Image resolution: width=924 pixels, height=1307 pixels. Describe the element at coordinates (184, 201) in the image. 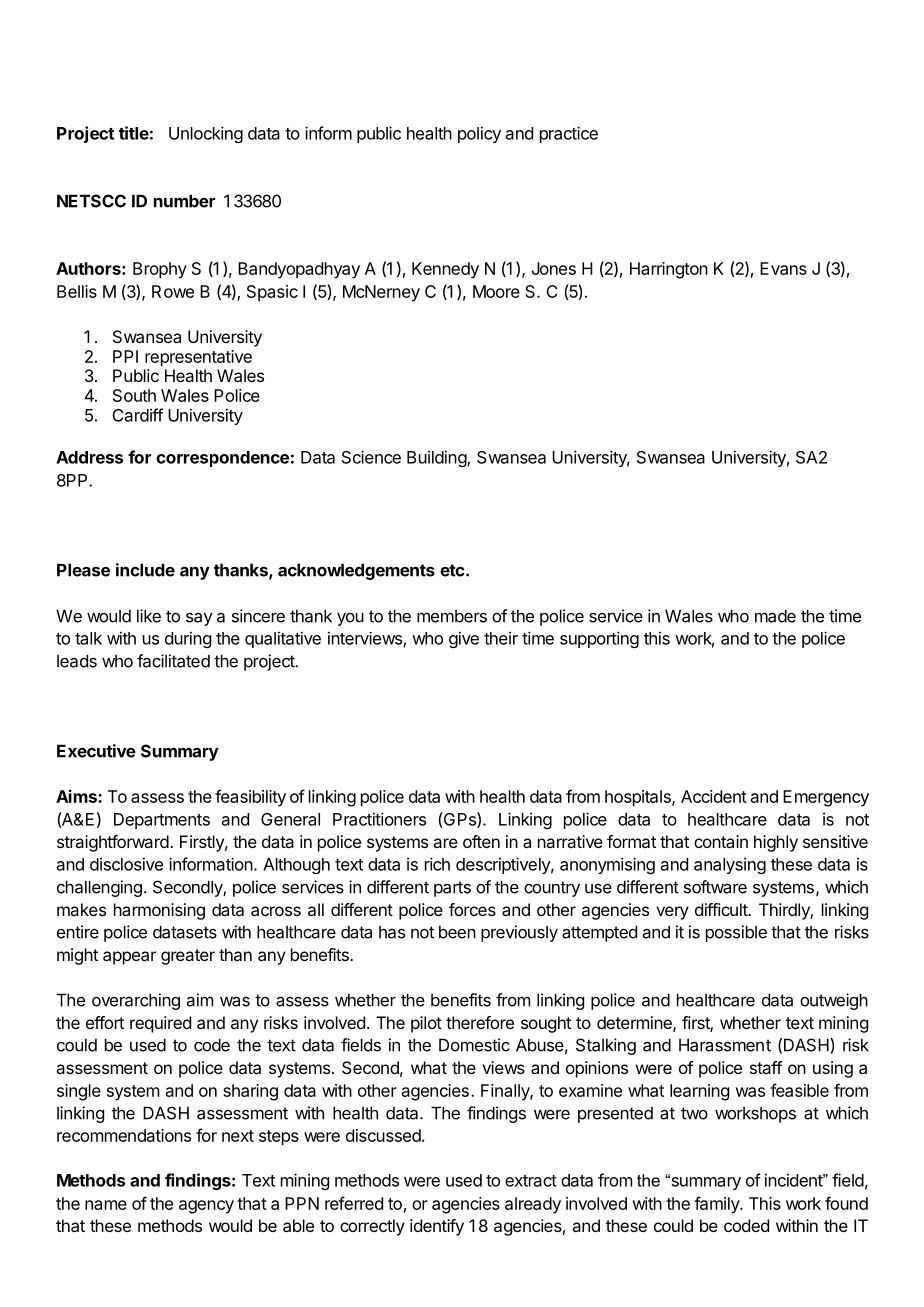

I see `number` at that location.
